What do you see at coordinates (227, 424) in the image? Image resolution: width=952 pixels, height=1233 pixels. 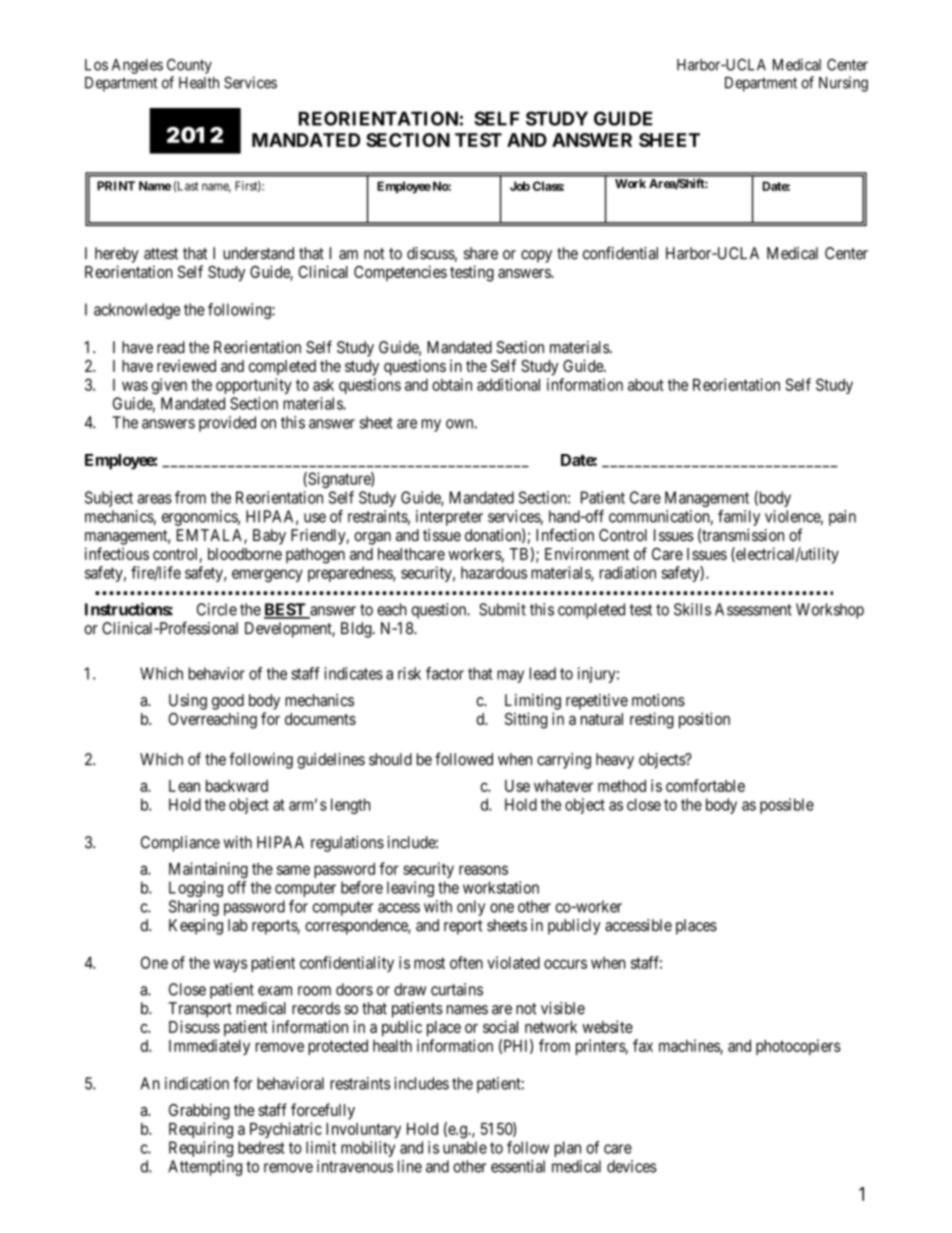 I see `provided` at bounding box center [227, 424].
